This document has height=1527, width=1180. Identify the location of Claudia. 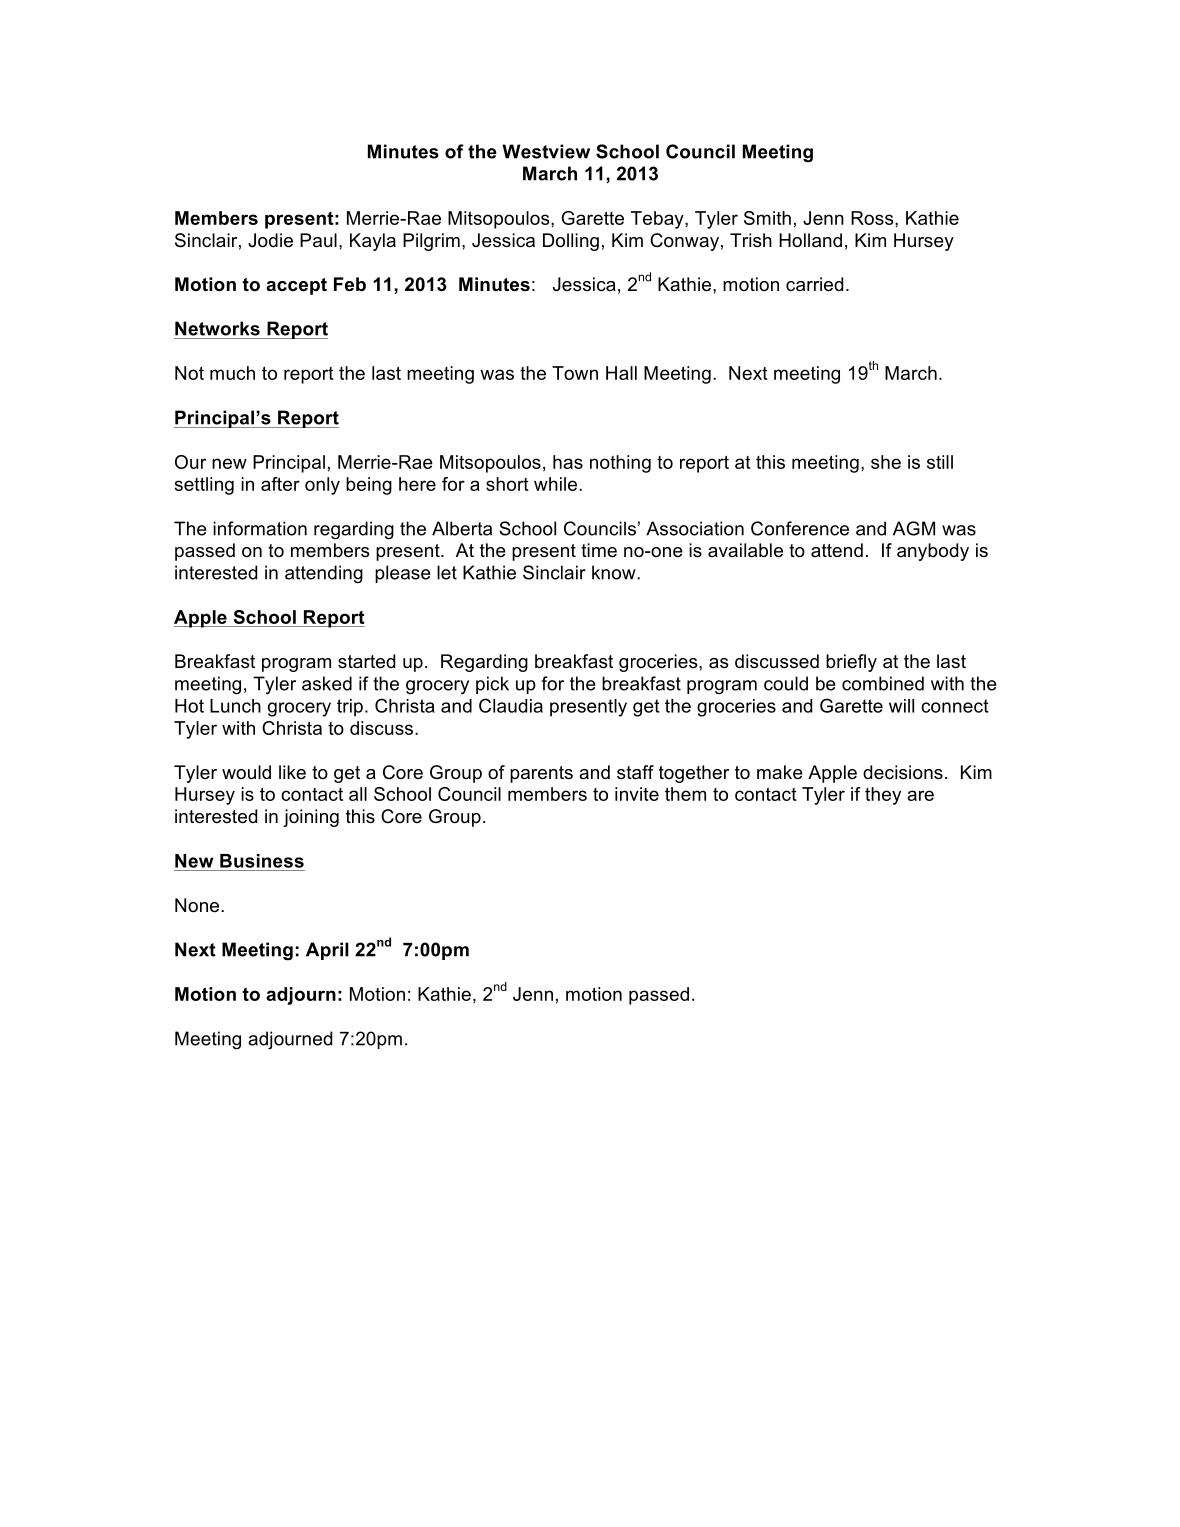
(511, 705).
